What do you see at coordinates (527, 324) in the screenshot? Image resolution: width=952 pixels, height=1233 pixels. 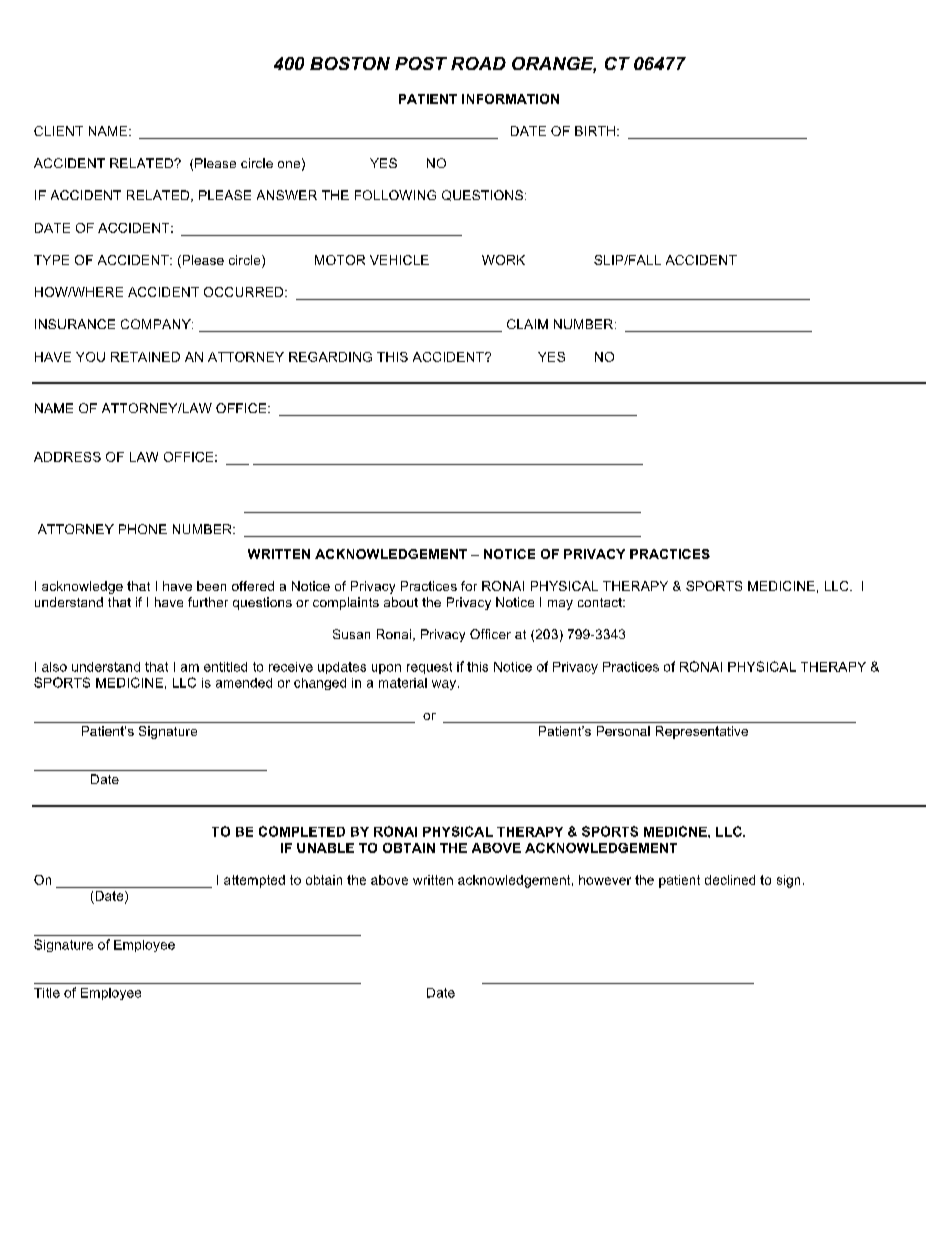 I see `CLAIM` at bounding box center [527, 324].
